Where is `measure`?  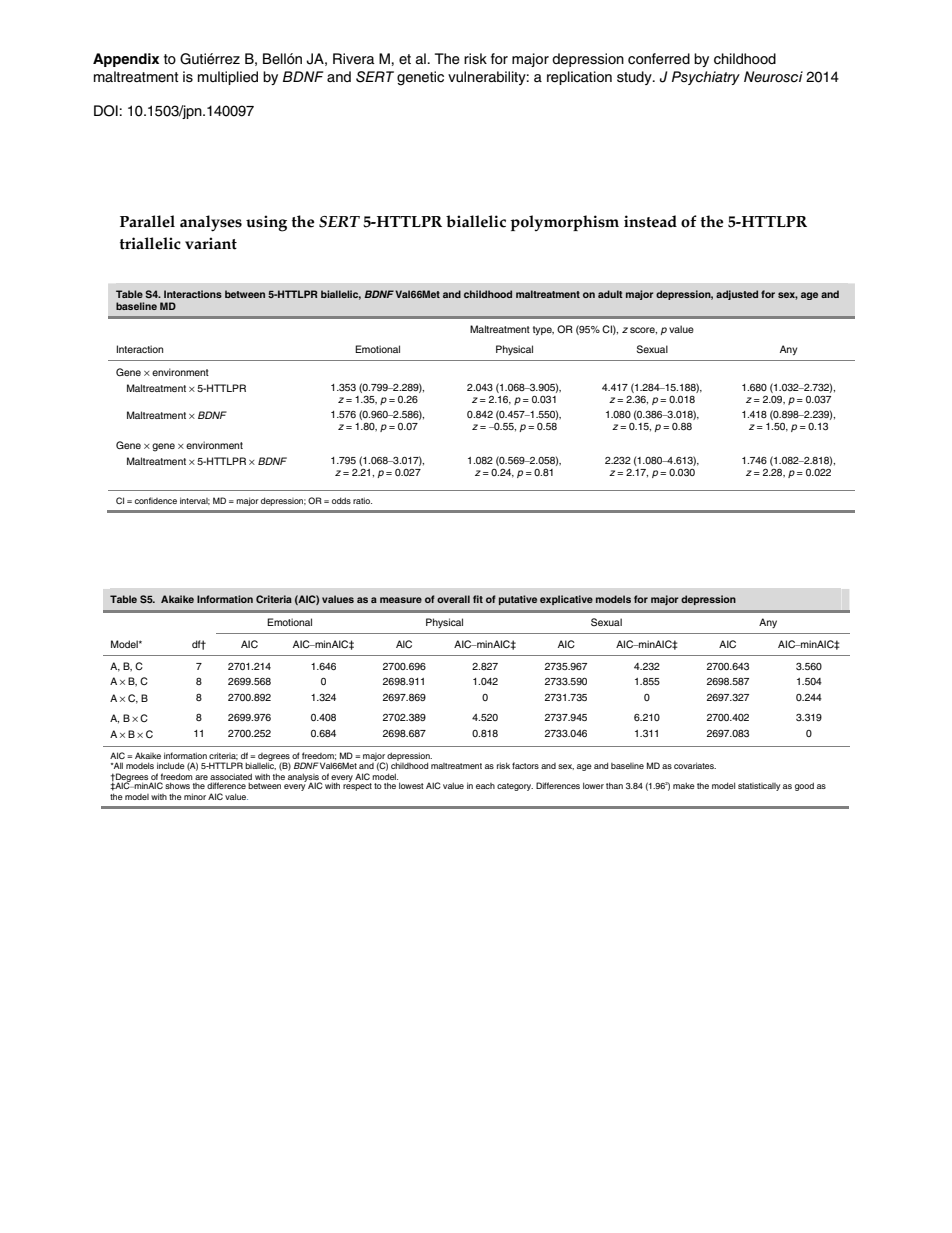 measure is located at coordinates (401, 600).
